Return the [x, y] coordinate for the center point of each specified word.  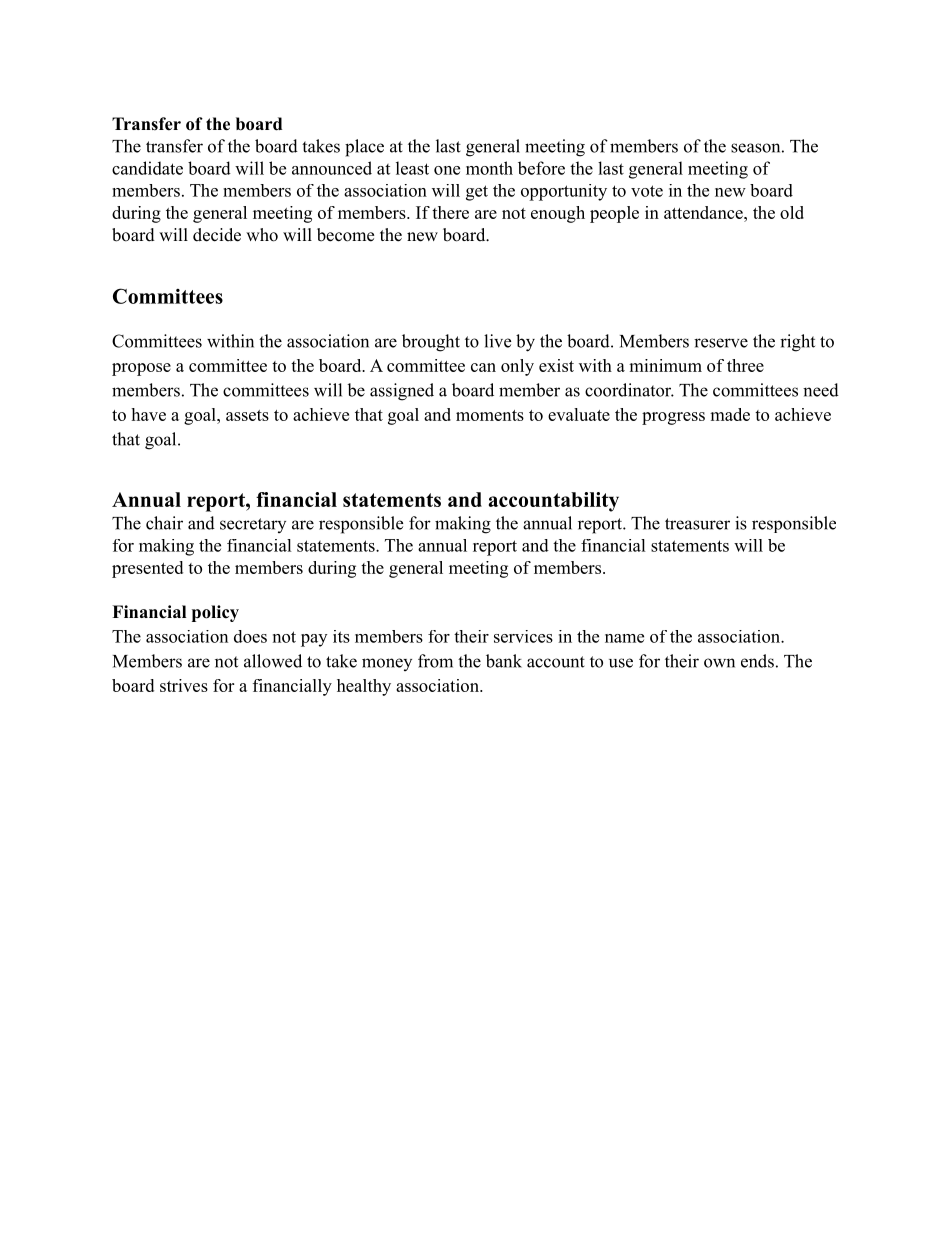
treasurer [697, 524]
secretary [253, 525]
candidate [147, 168]
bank [504, 661]
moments [490, 415]
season [755, 148]
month [489, 168]
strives [184, 685]
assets [247, 415]
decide [217, 235]
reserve [721, 343]
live [497, 341]
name [624, 638]
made [730, 414]
